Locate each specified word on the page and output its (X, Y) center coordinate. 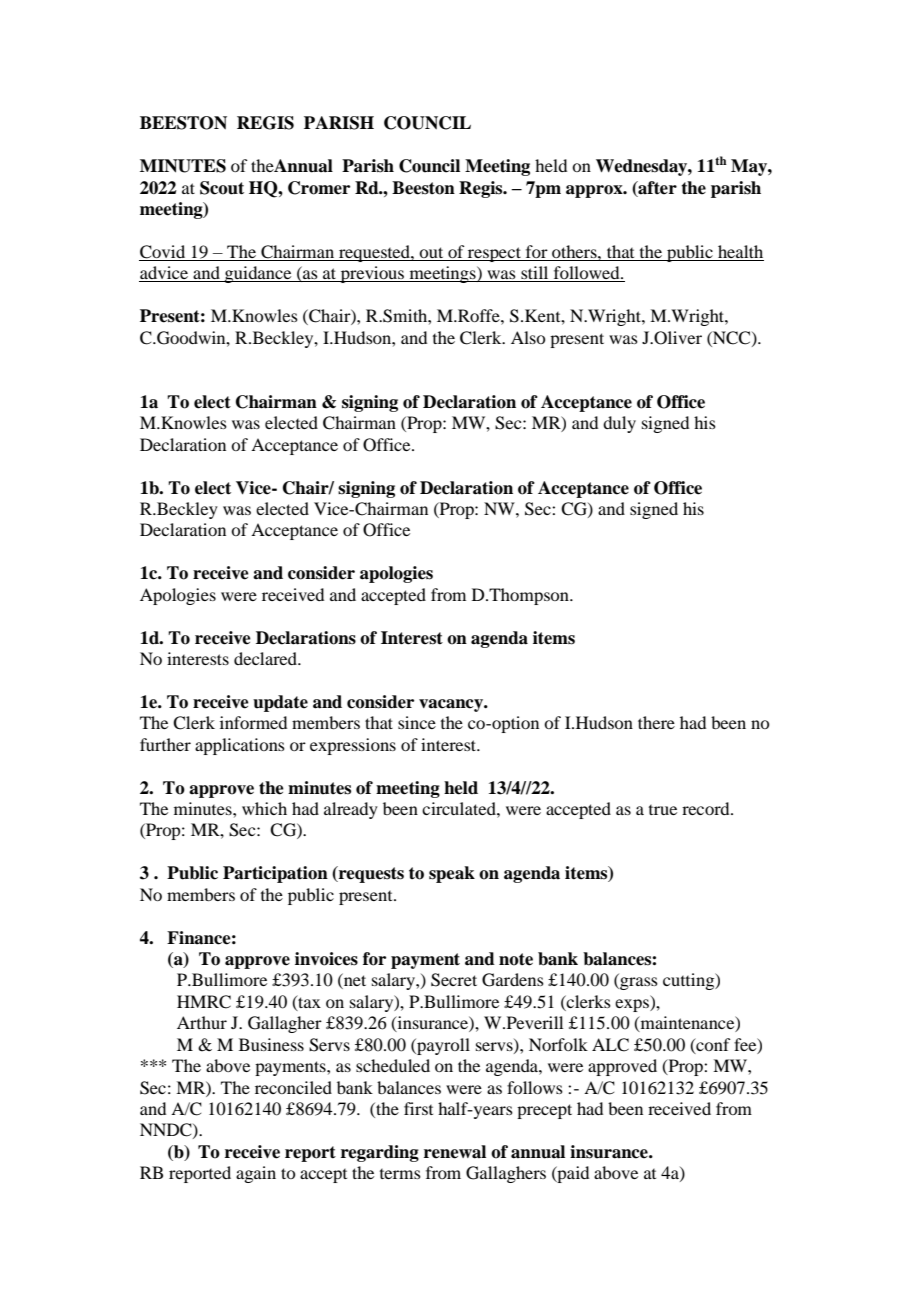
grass (638, 983)
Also (528, 337)
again (256, 1174)
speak (452, 874)
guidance (258, 274)
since (417, 722)
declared (266, 658)
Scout (222, 188)
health (740, 251)
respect (494, 254)
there (656, 722)
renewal (455, 1152)
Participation (275, 874)
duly (619, 424)
